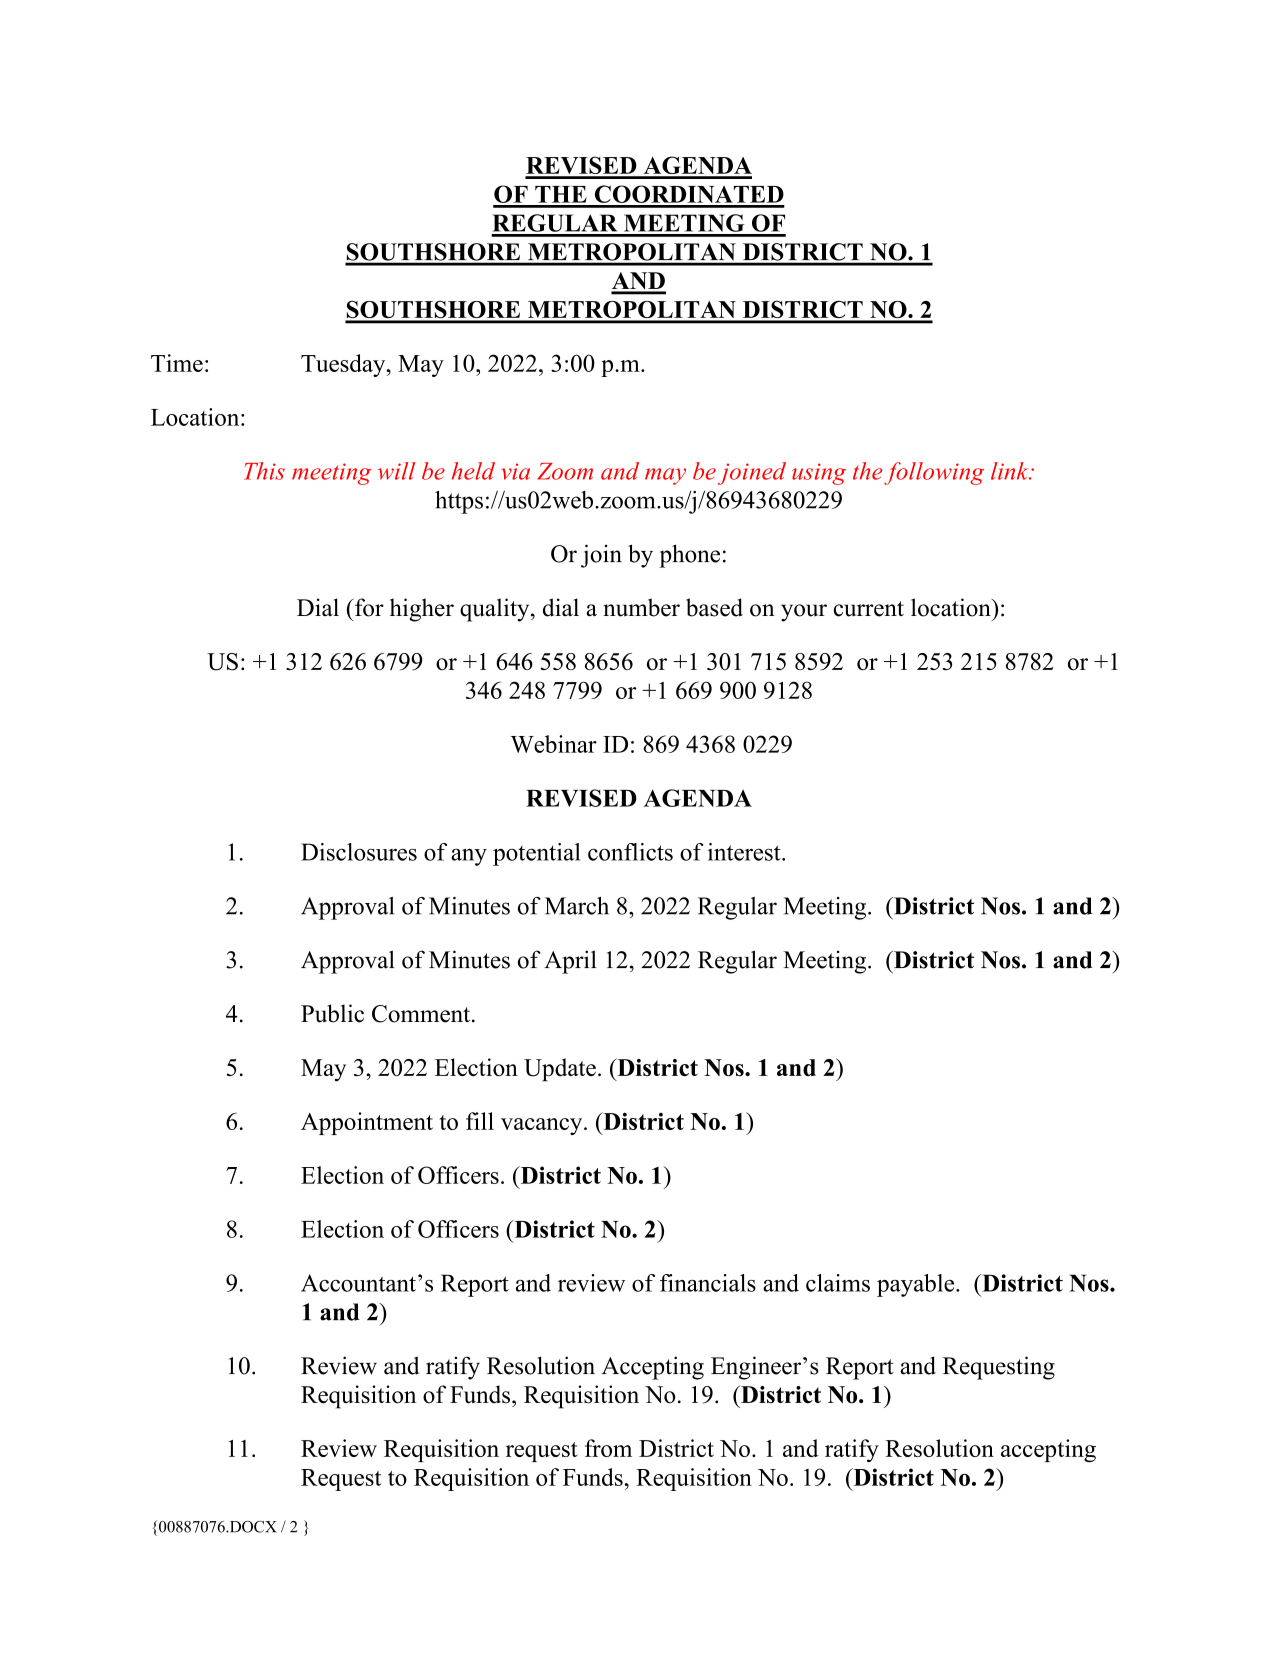 This screenshot has width=1278, height=1654. What do you see at coordinates (560, 1070) in the screenshot?
I see `Update` at bounding box center [560, 1070].
